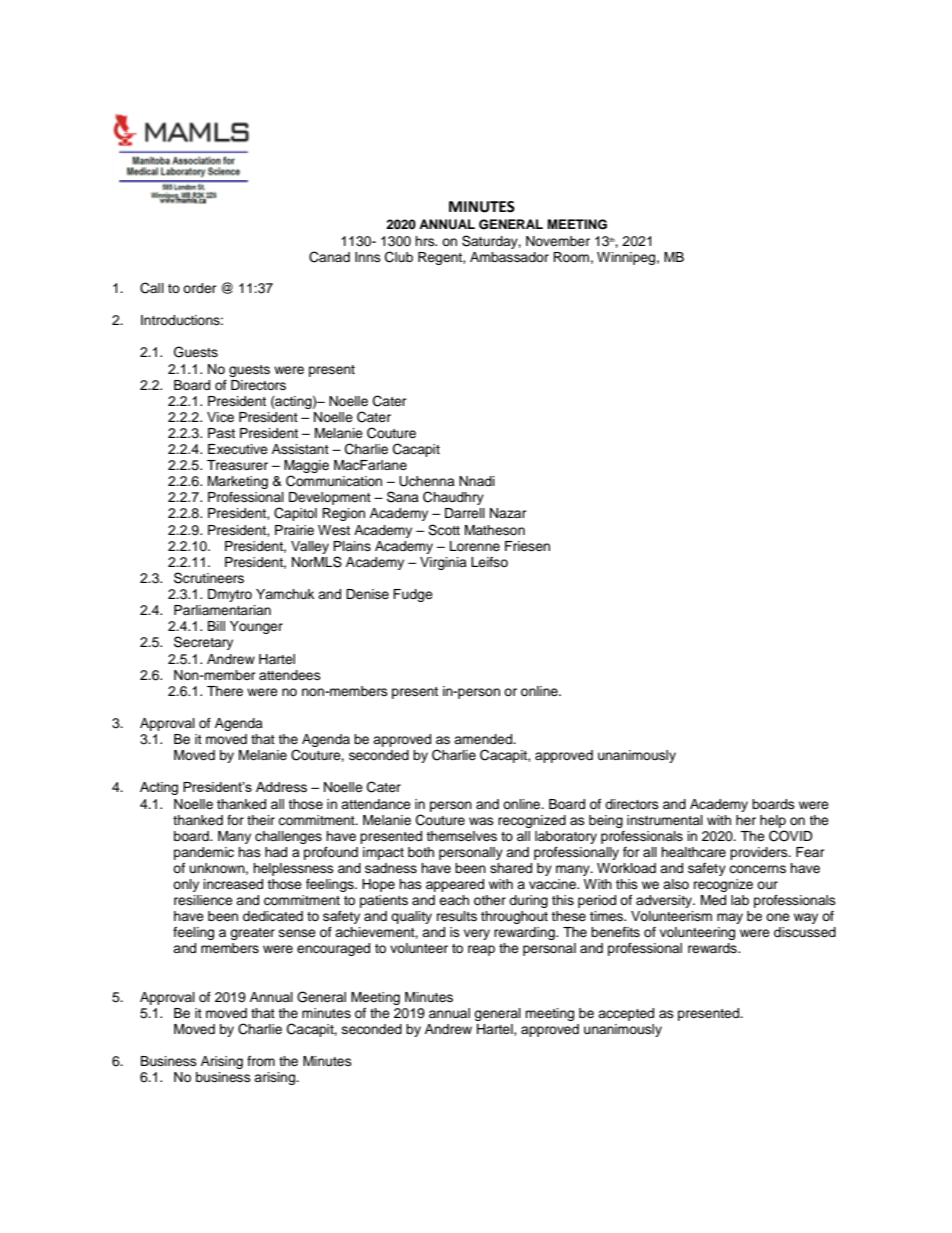 The width and height of the screenshot is (952, 1233). What do you see at coordinates (413, 595) in the screenshot?
I see `Fudge` at bounding box center [413, 595].
